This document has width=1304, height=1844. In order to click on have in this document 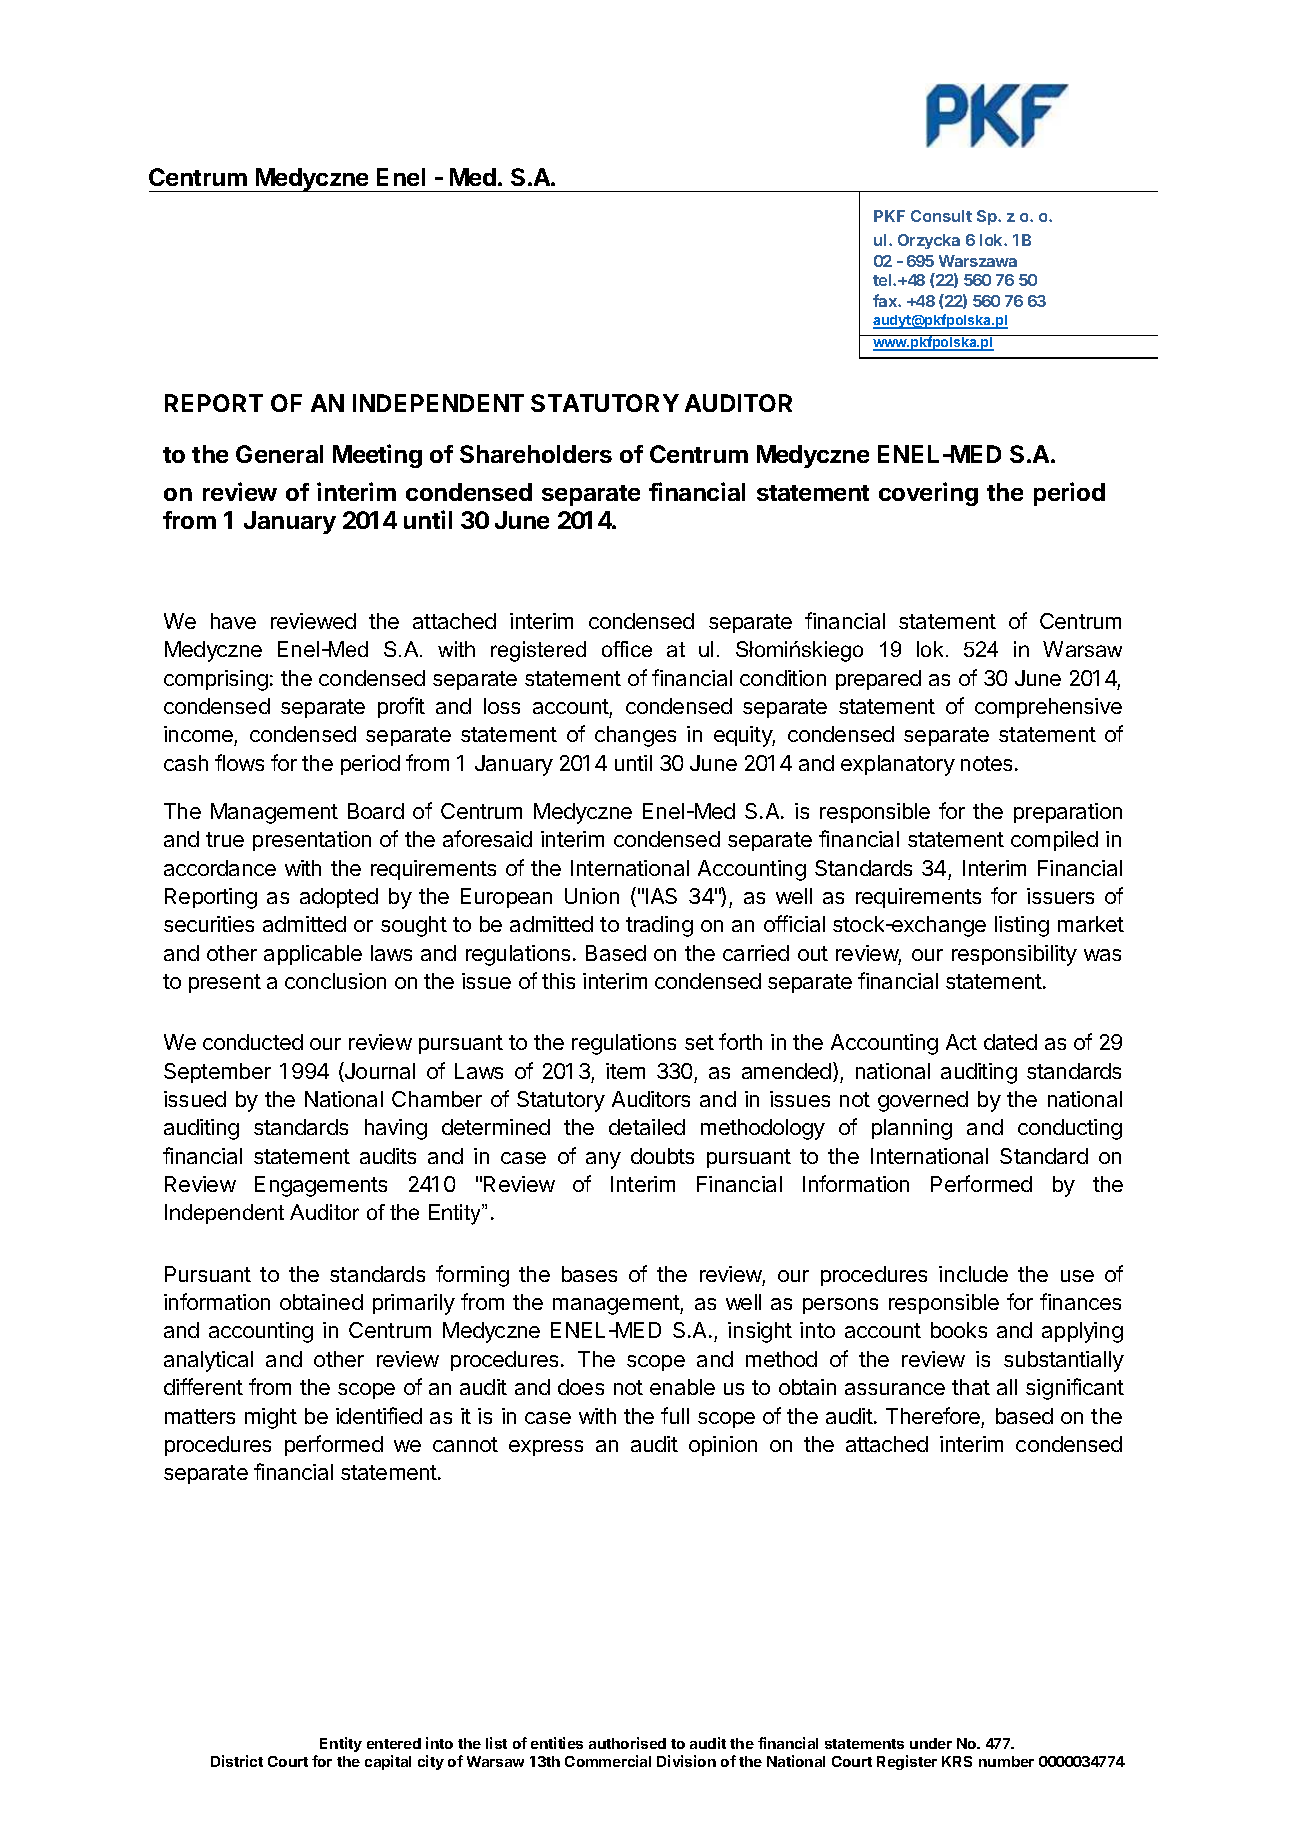, I will do `click(233, 621)`.
